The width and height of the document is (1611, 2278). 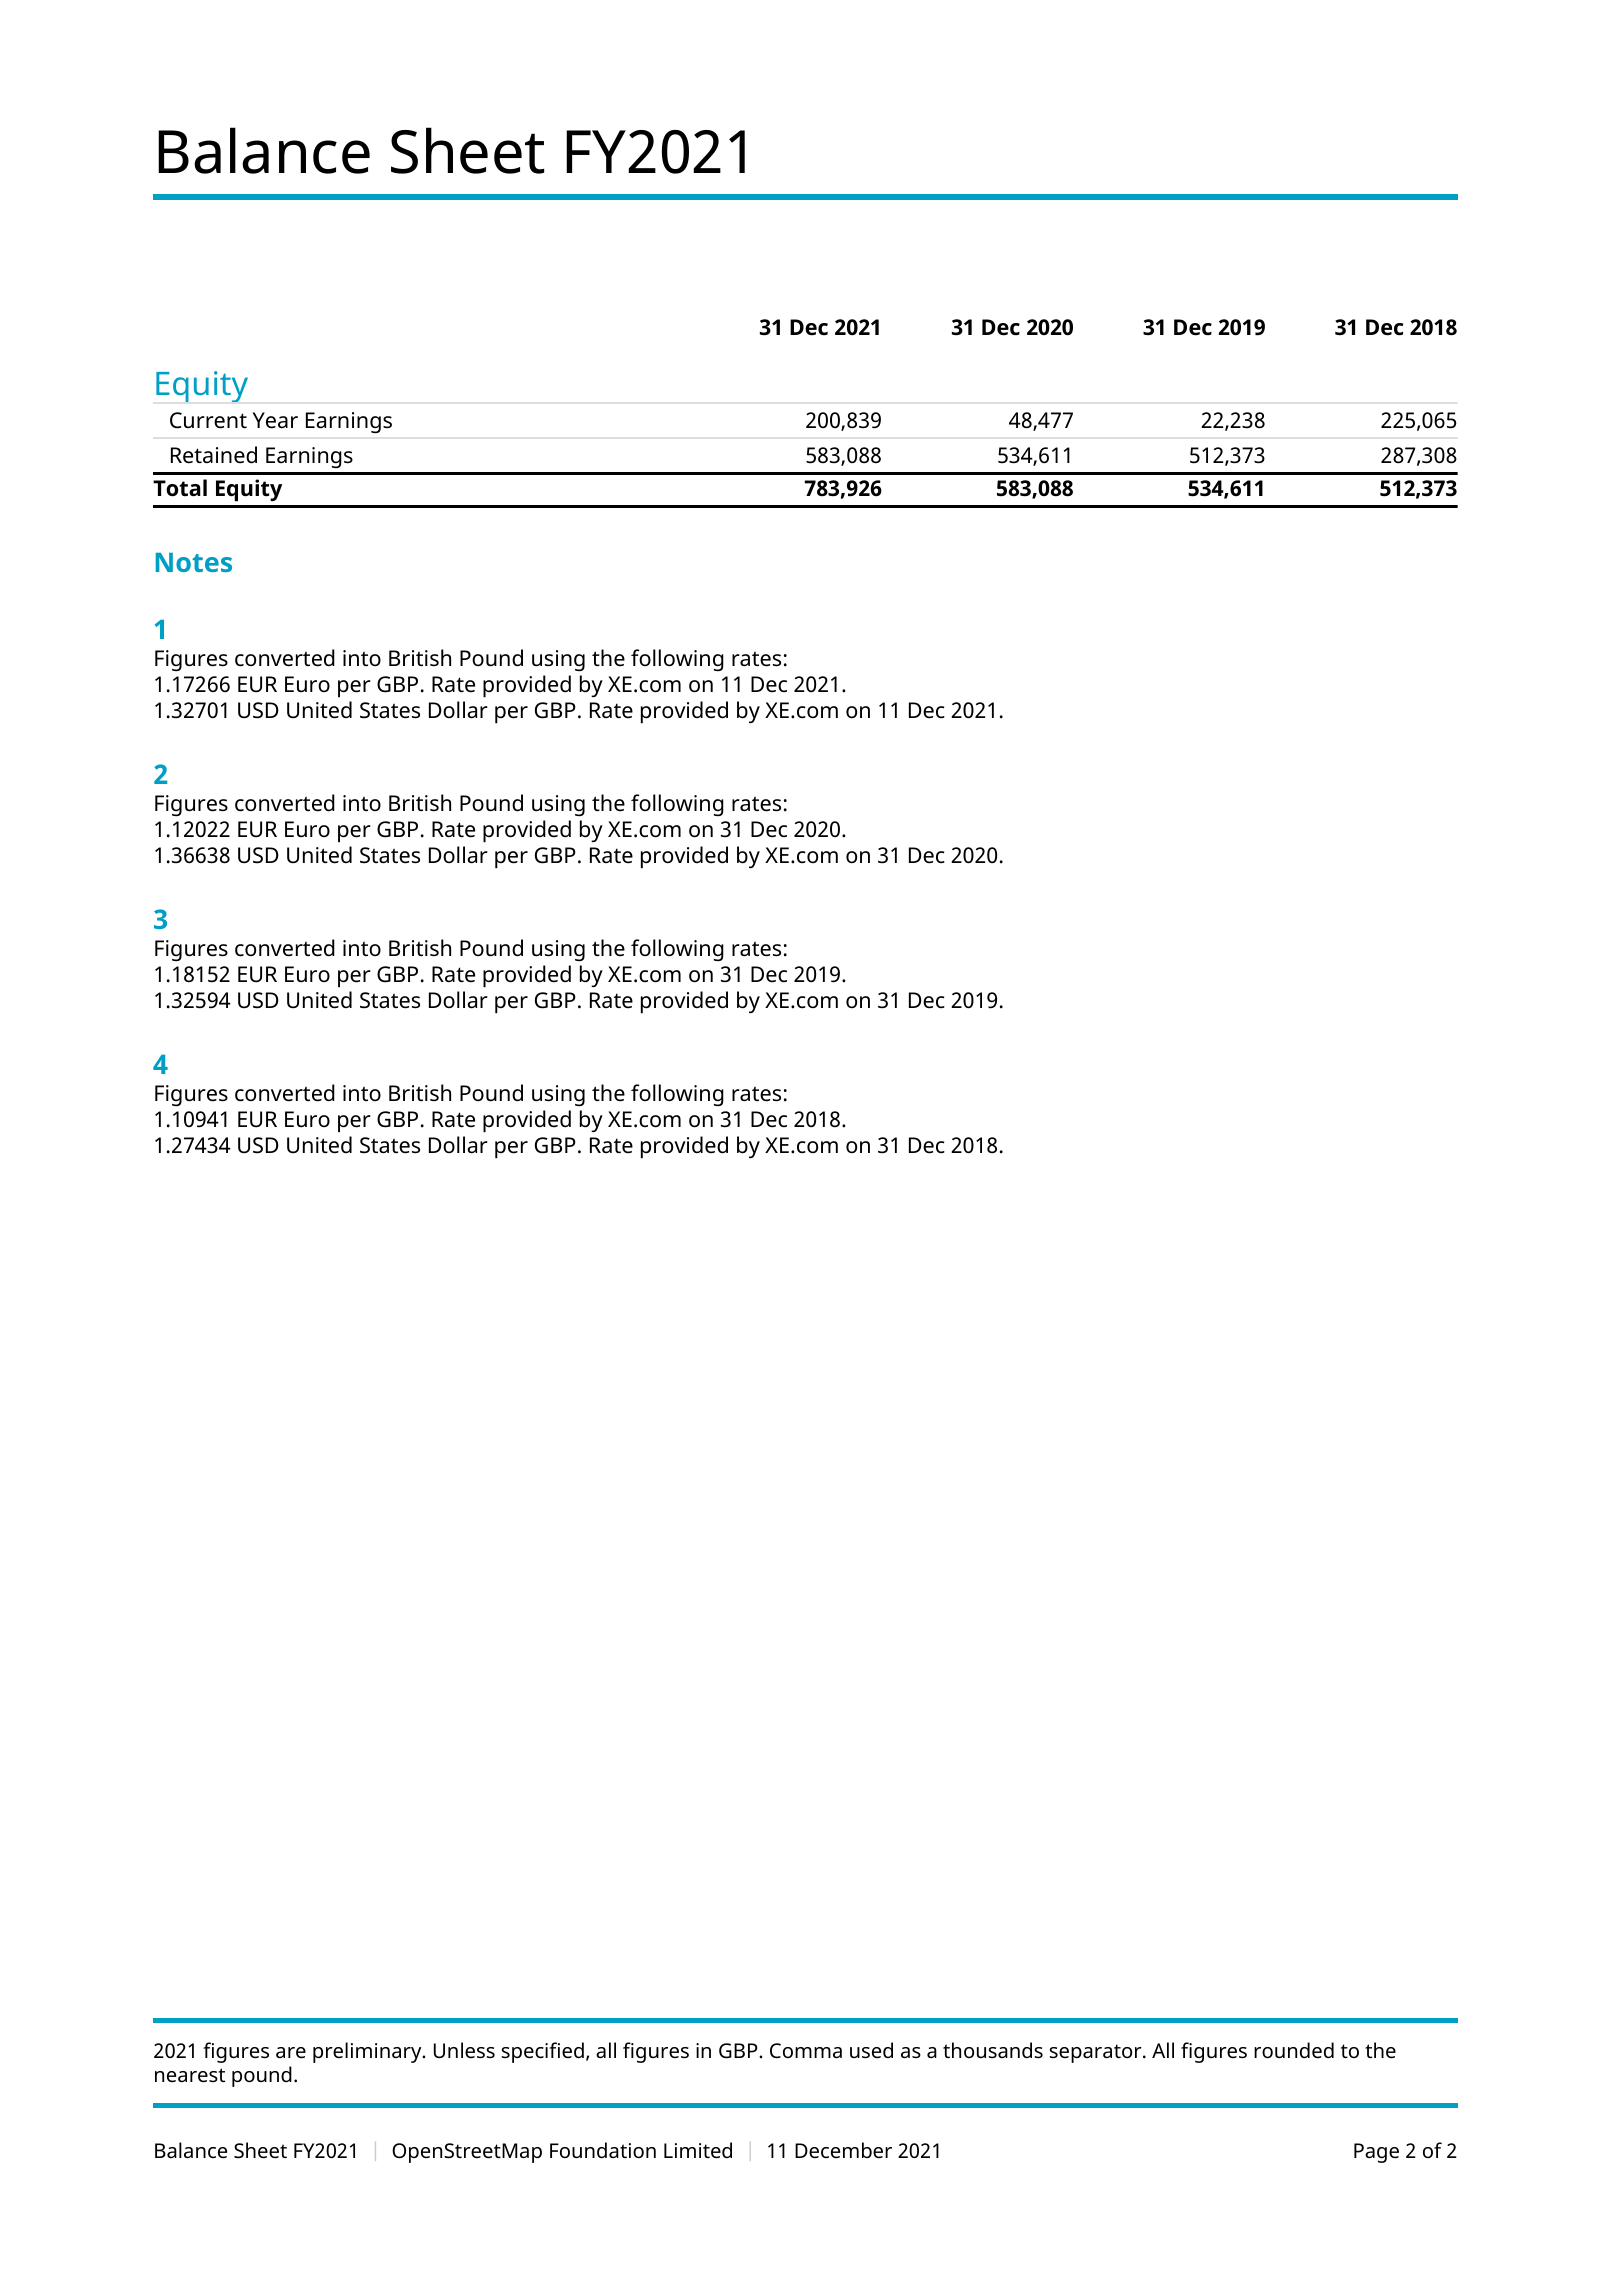 What do you see at coordinates (208, 420) in the document?
I see `Current` at bounding box center [208, 420].
